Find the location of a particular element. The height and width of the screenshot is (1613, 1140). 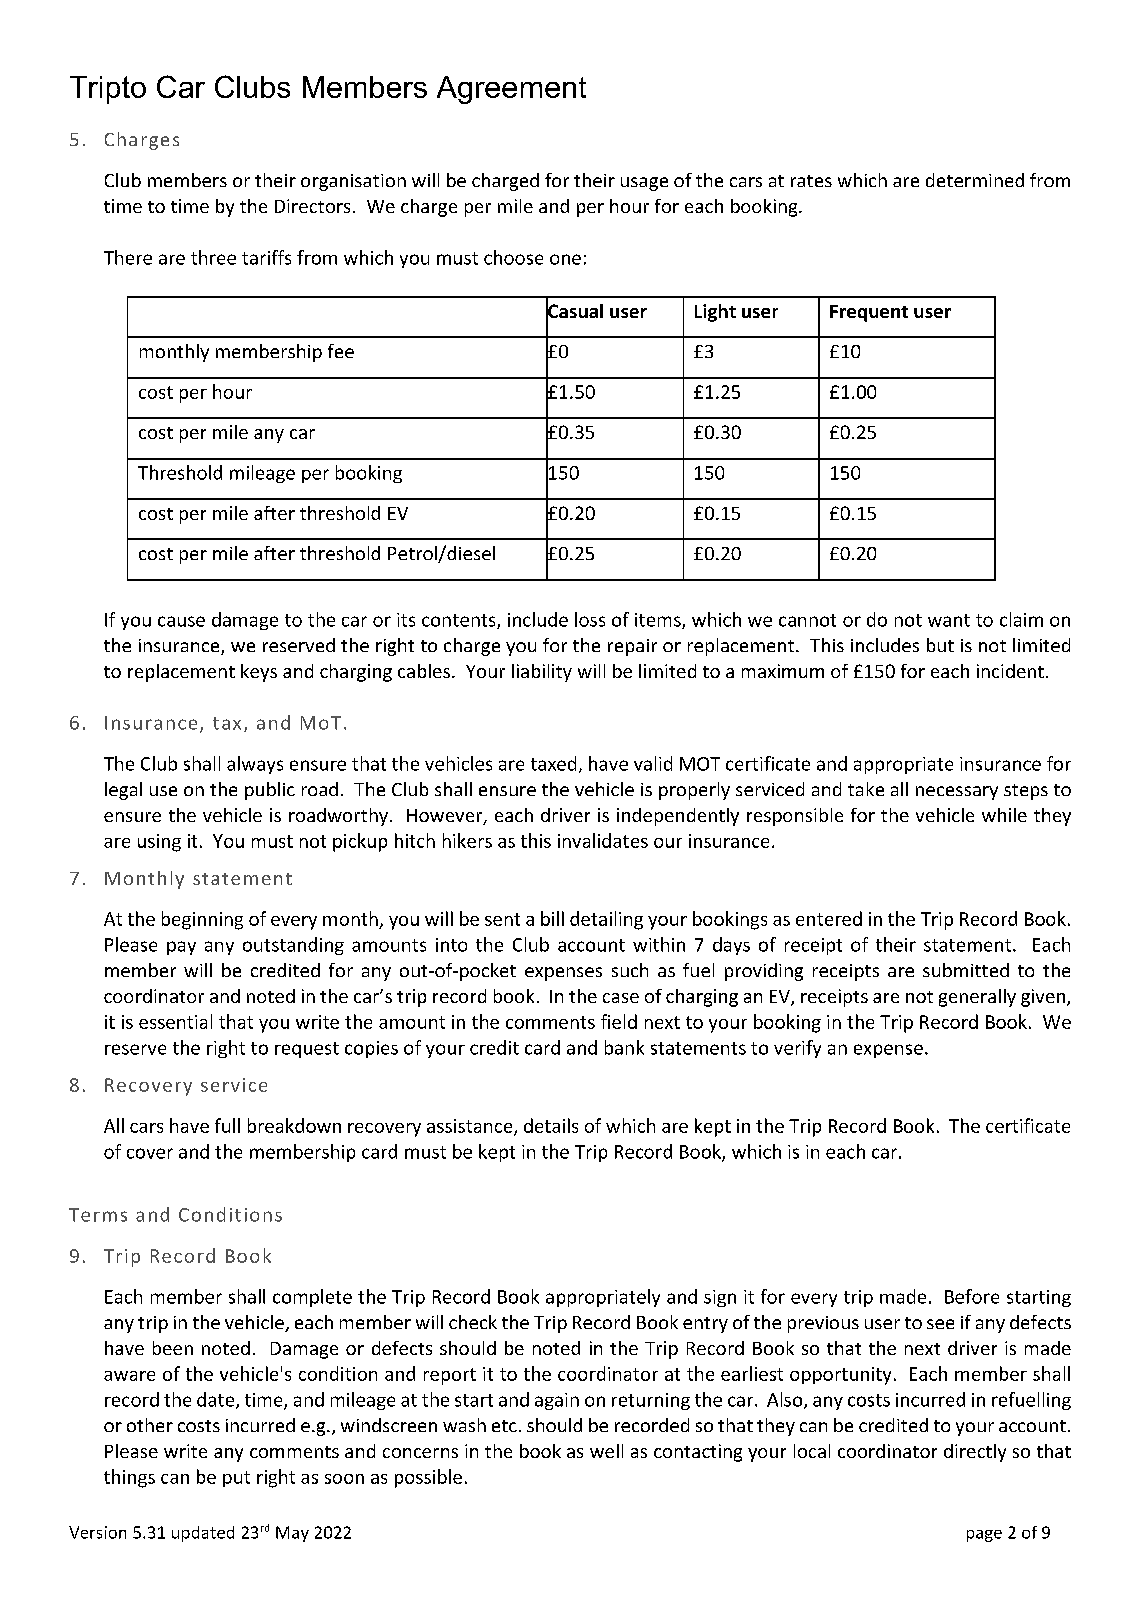

well is located at coordinates (606, 1451).
